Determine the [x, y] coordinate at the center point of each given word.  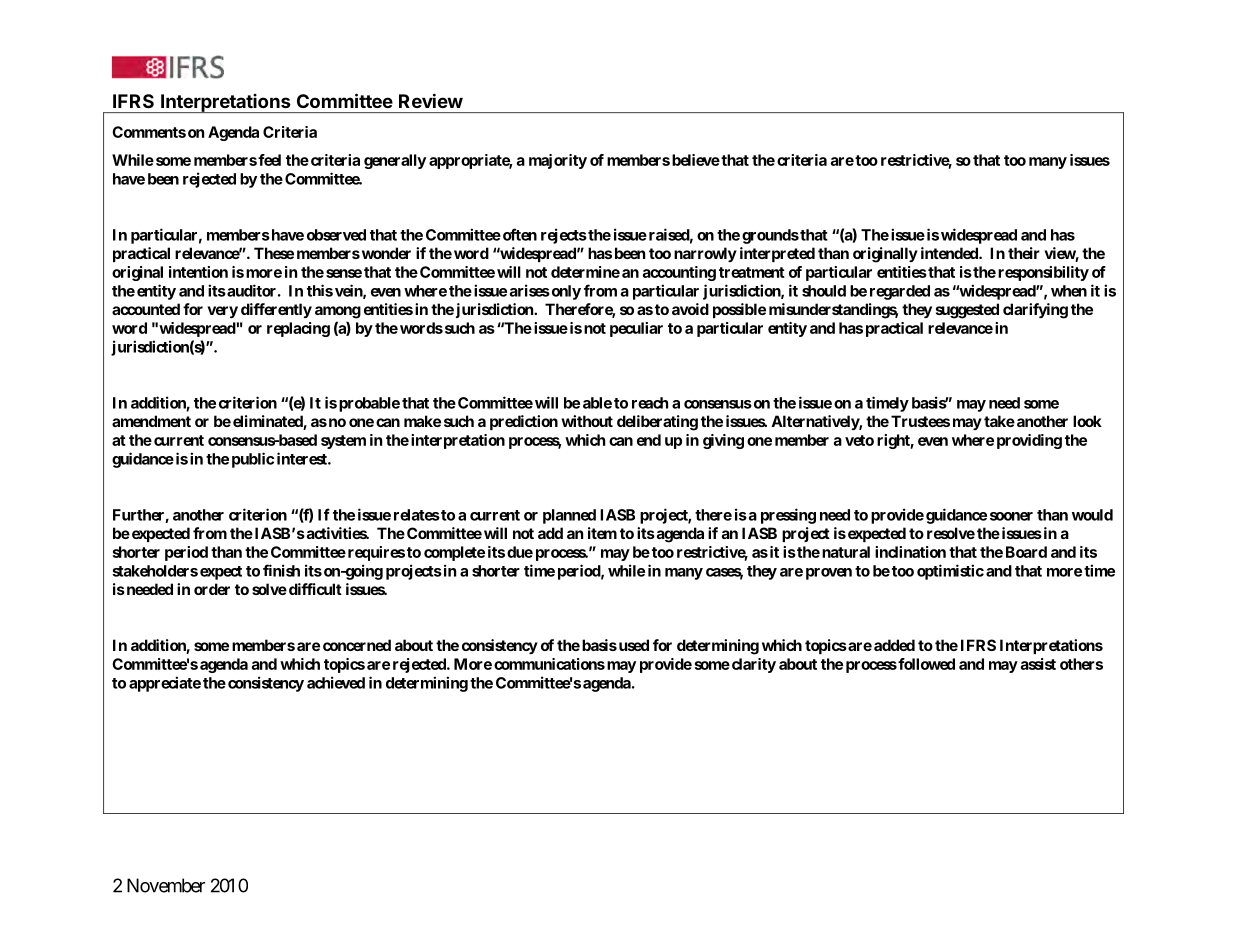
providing [1029, 441]
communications [549, 664]
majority [558, 161]
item [602, 533]
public [253, 460]
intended [950, 253]
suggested [967, 311]
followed [925, 664]
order [212, 589]
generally [395, 161]
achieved [336, 682]
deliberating [657, 423]
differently [276, 310]
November [166, 885]
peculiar [636, 329]
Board [1026, 552]
